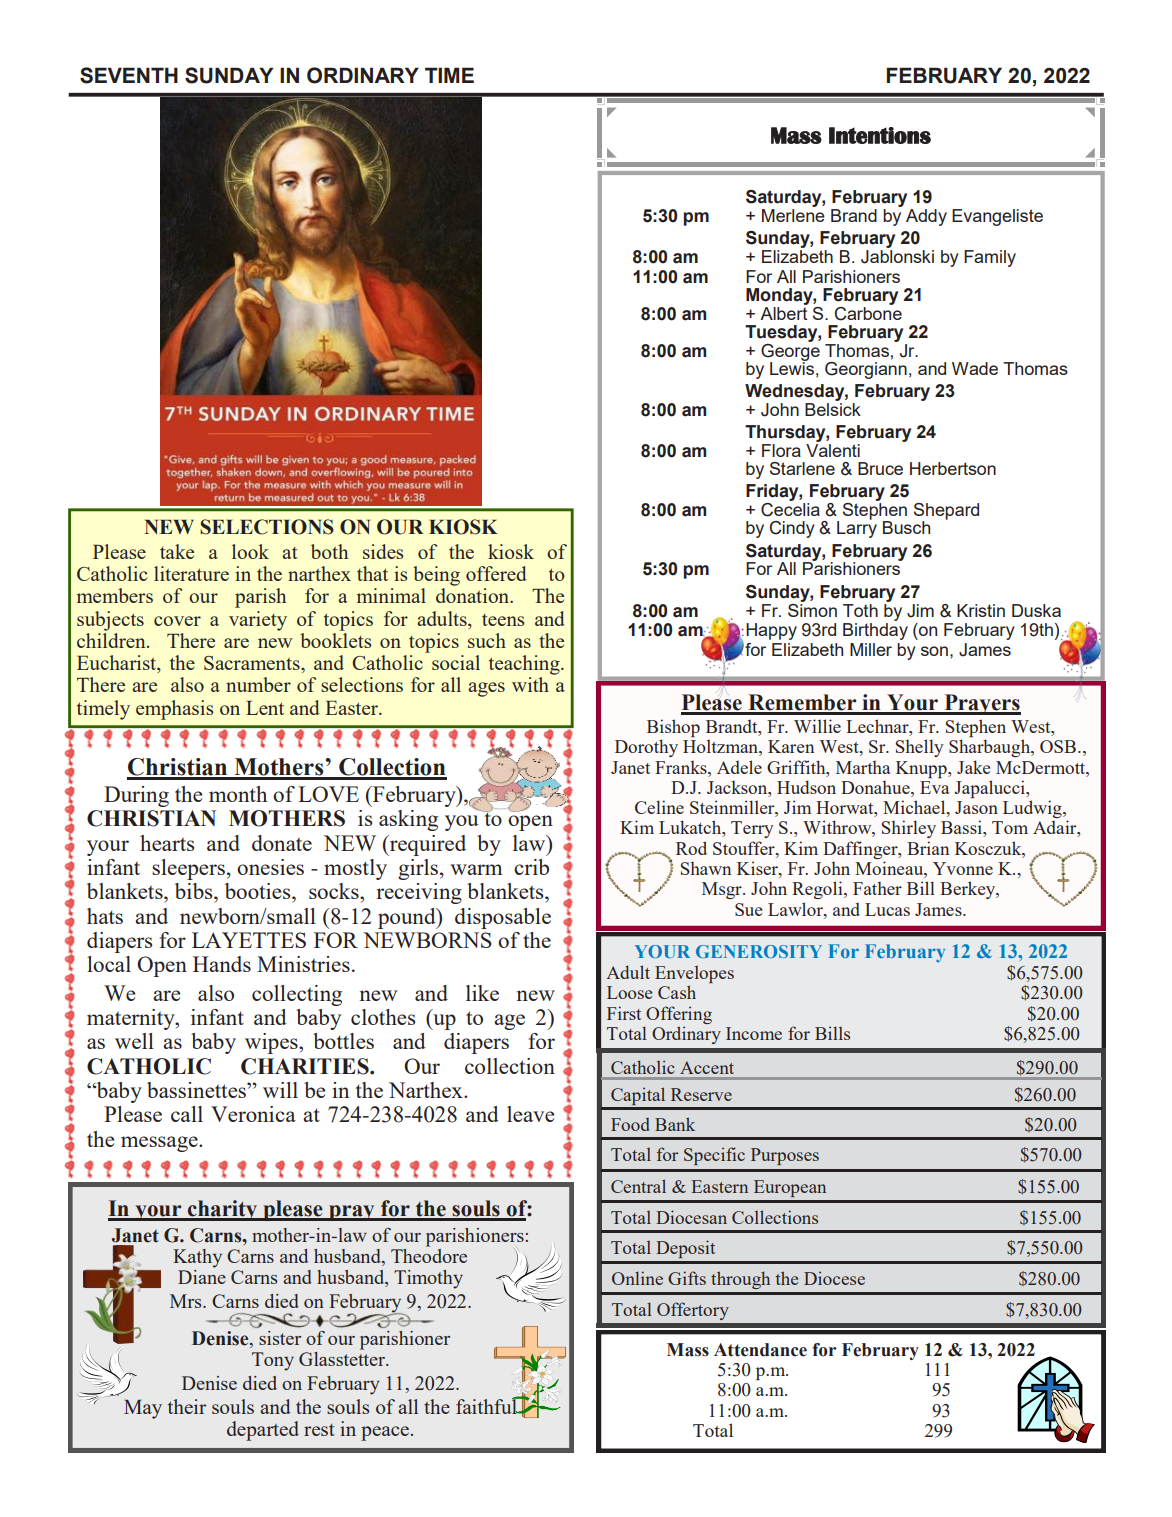  I want to click on Dorothy, so click(646, 748).
